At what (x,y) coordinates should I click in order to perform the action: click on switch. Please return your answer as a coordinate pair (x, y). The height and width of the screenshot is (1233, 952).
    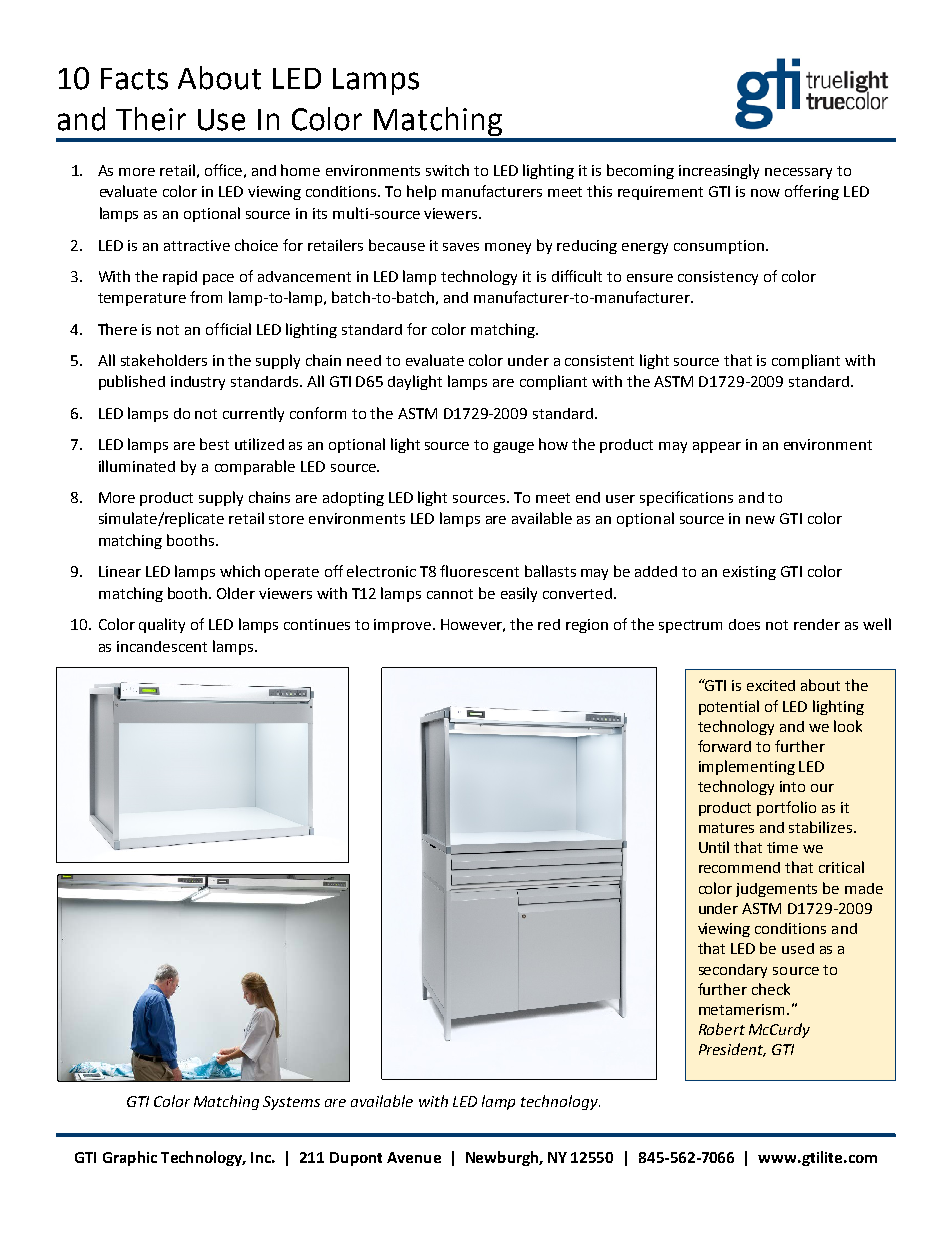
    Looking at the image, I should click on (447, 170).
